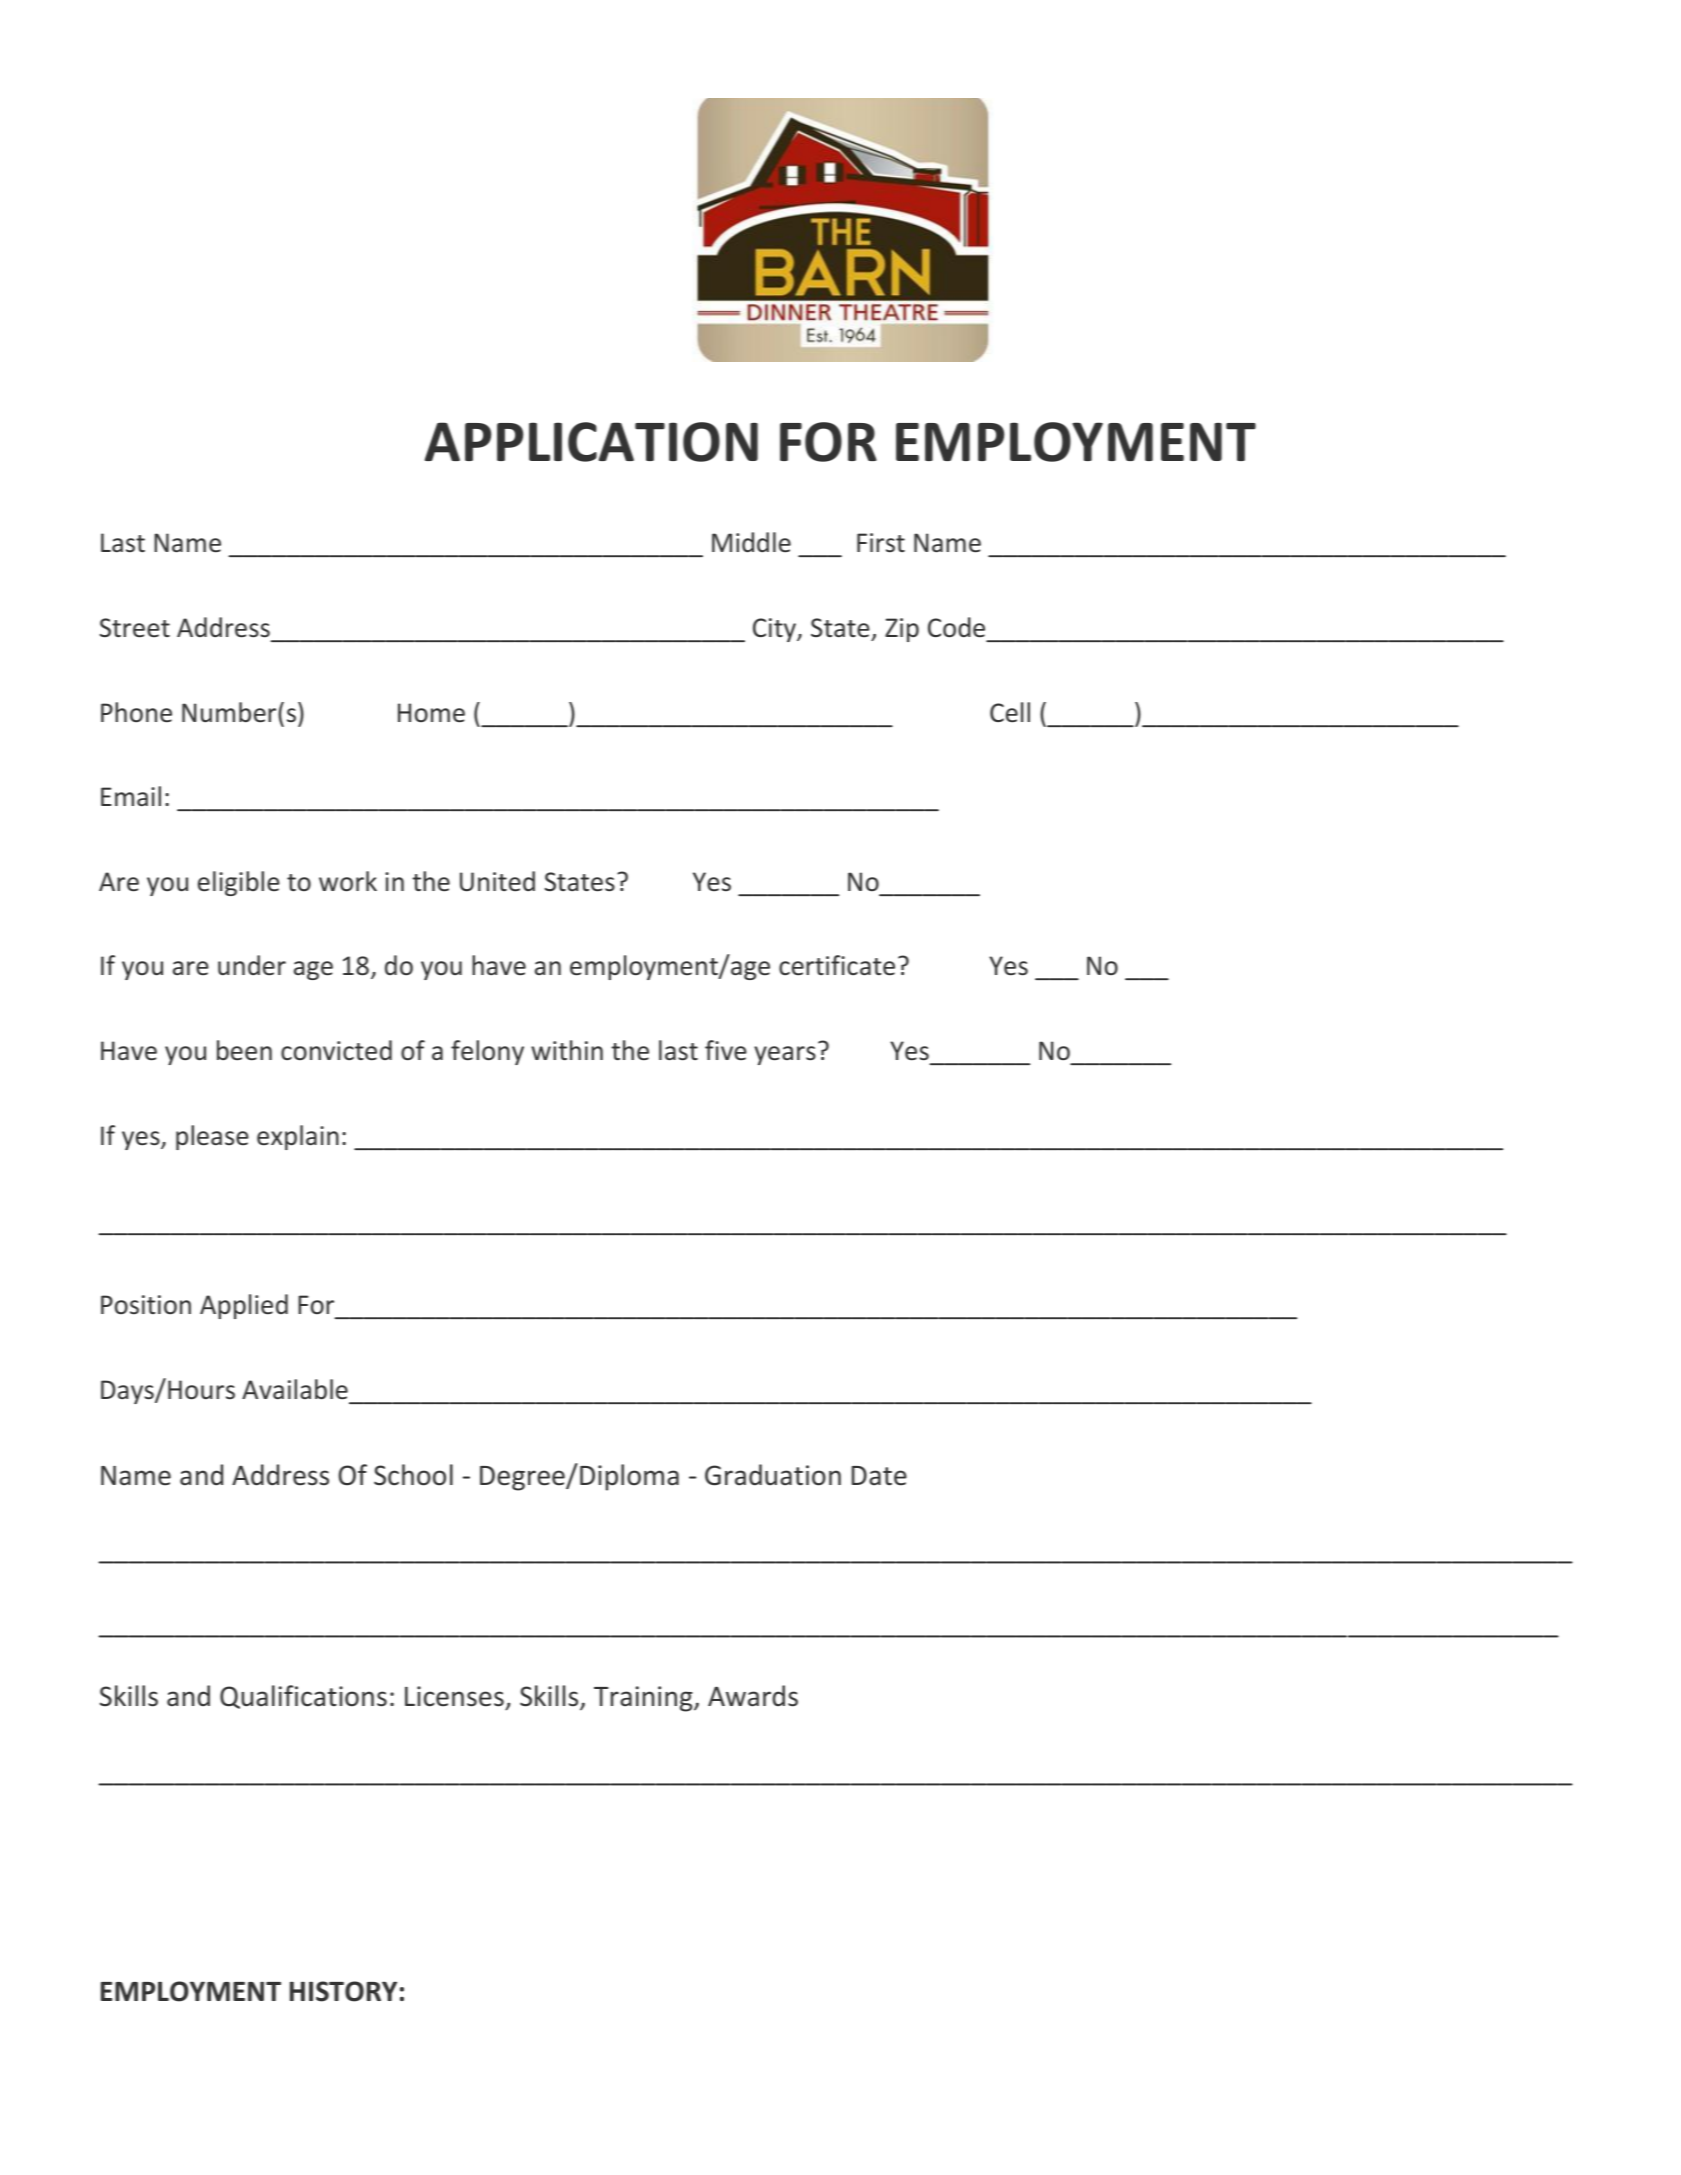  I want to click on APPLICATION, so click(591, 442).
